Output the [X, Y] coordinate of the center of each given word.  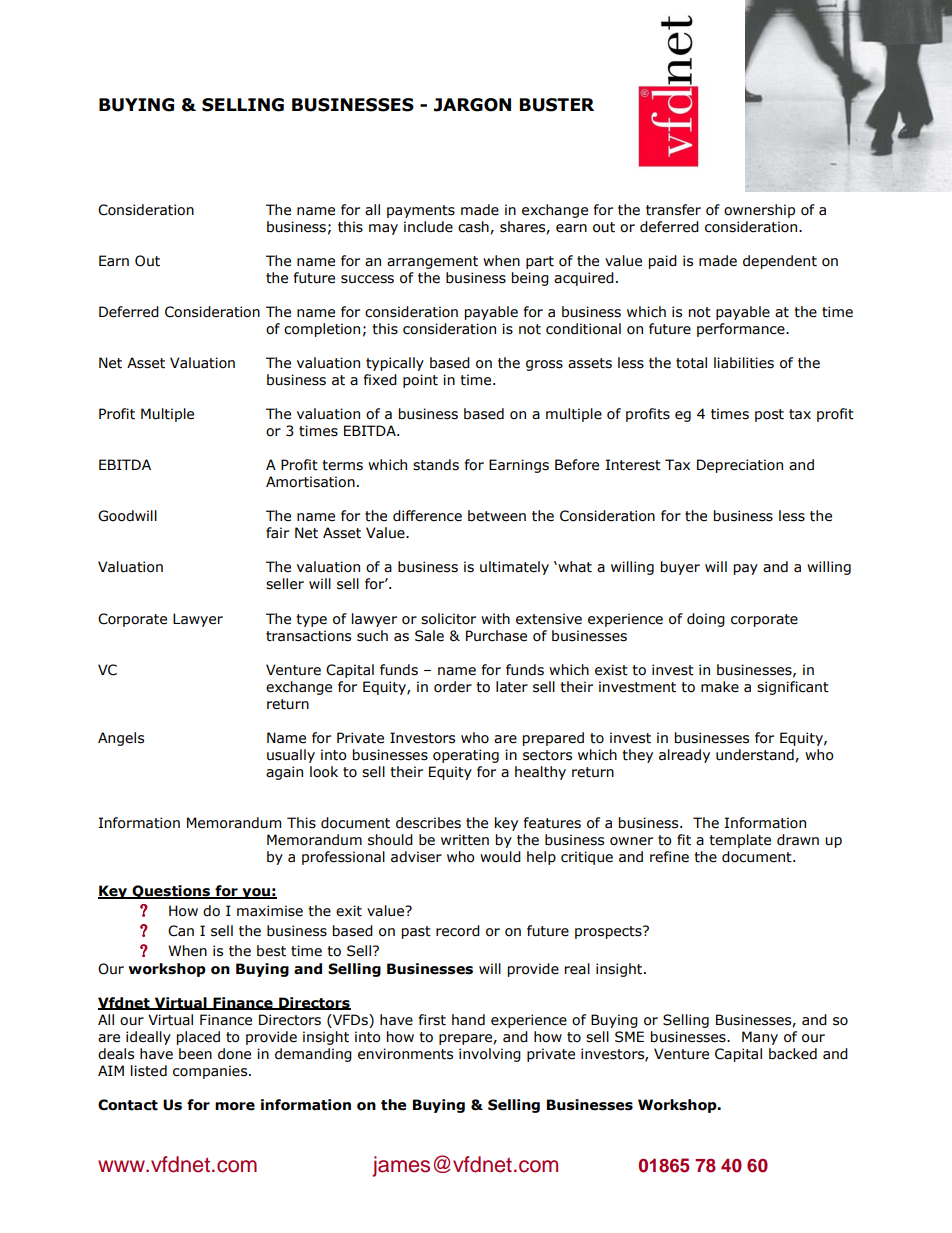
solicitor [448, 619]
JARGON [472, 105]
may [383, 229]
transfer [673, 210]
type [311, 620]
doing [706, 620]
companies [211, 1072]
